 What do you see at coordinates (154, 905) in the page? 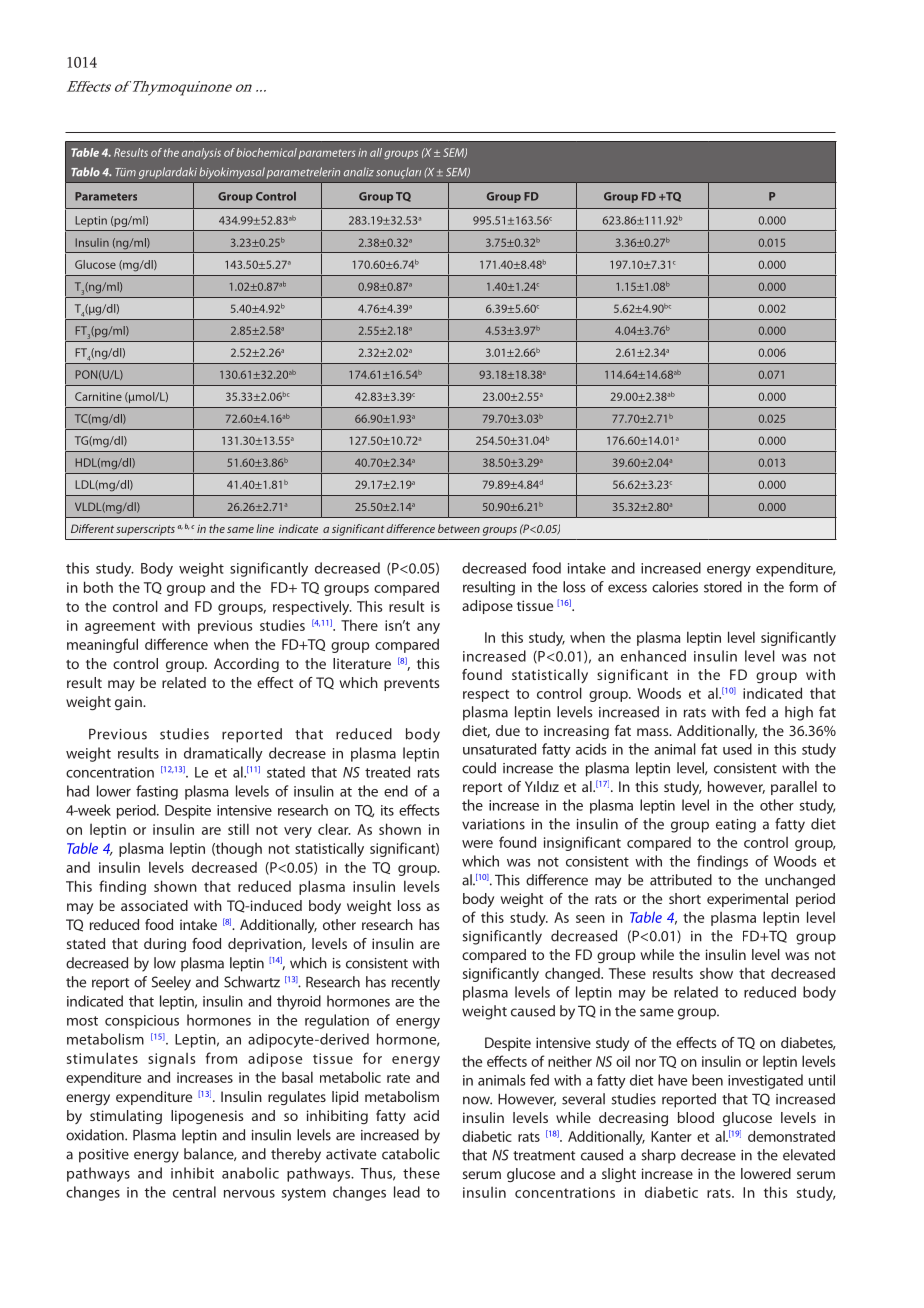
I see `associated` at bounding box center [154, 905].
